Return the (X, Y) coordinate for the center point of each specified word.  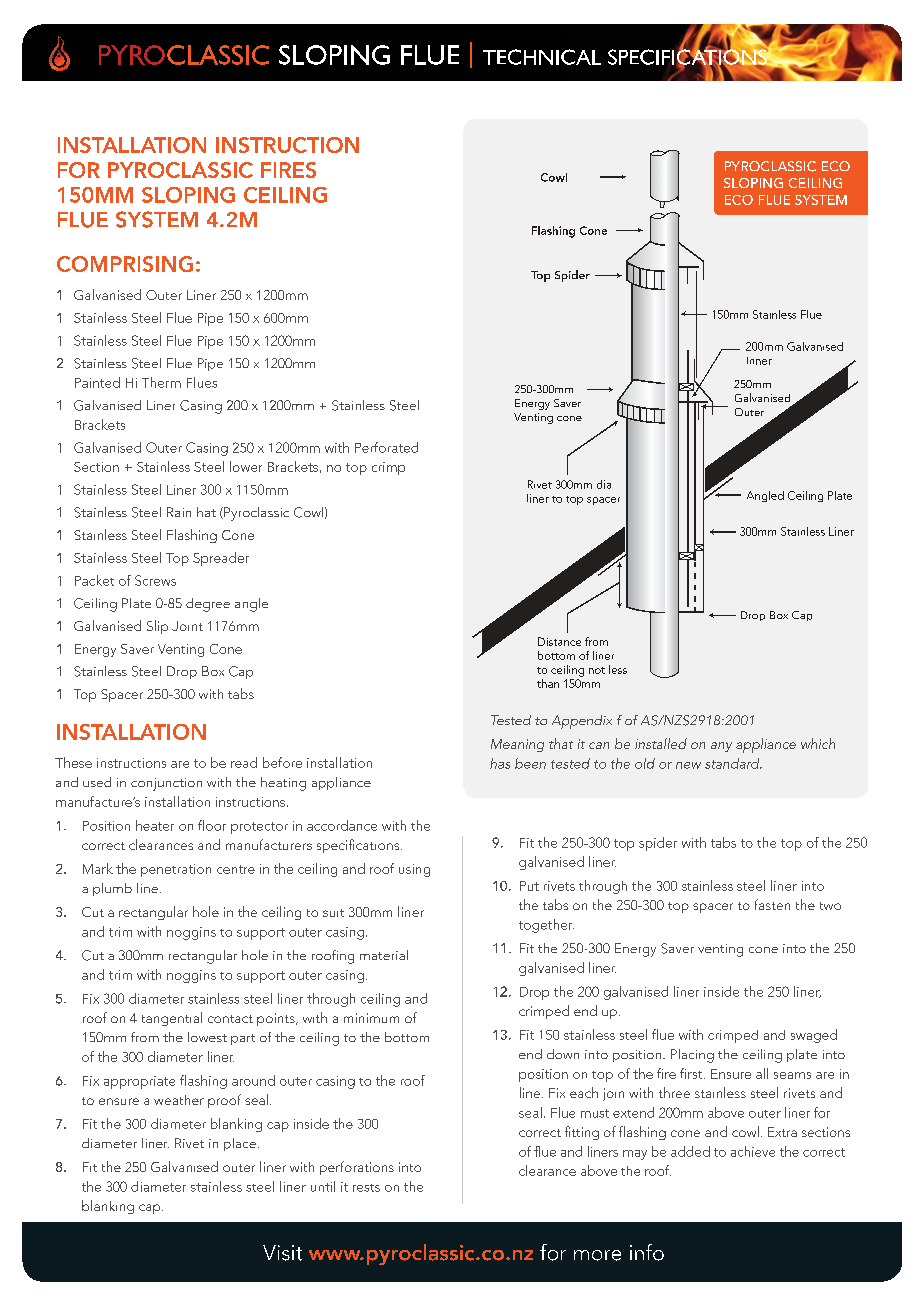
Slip (157, 627)
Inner (759, 361)
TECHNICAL (542, 57)
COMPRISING (125, 264)
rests (366, 1188)
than (548, 683)
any (721, 747)
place (240, 1144)
